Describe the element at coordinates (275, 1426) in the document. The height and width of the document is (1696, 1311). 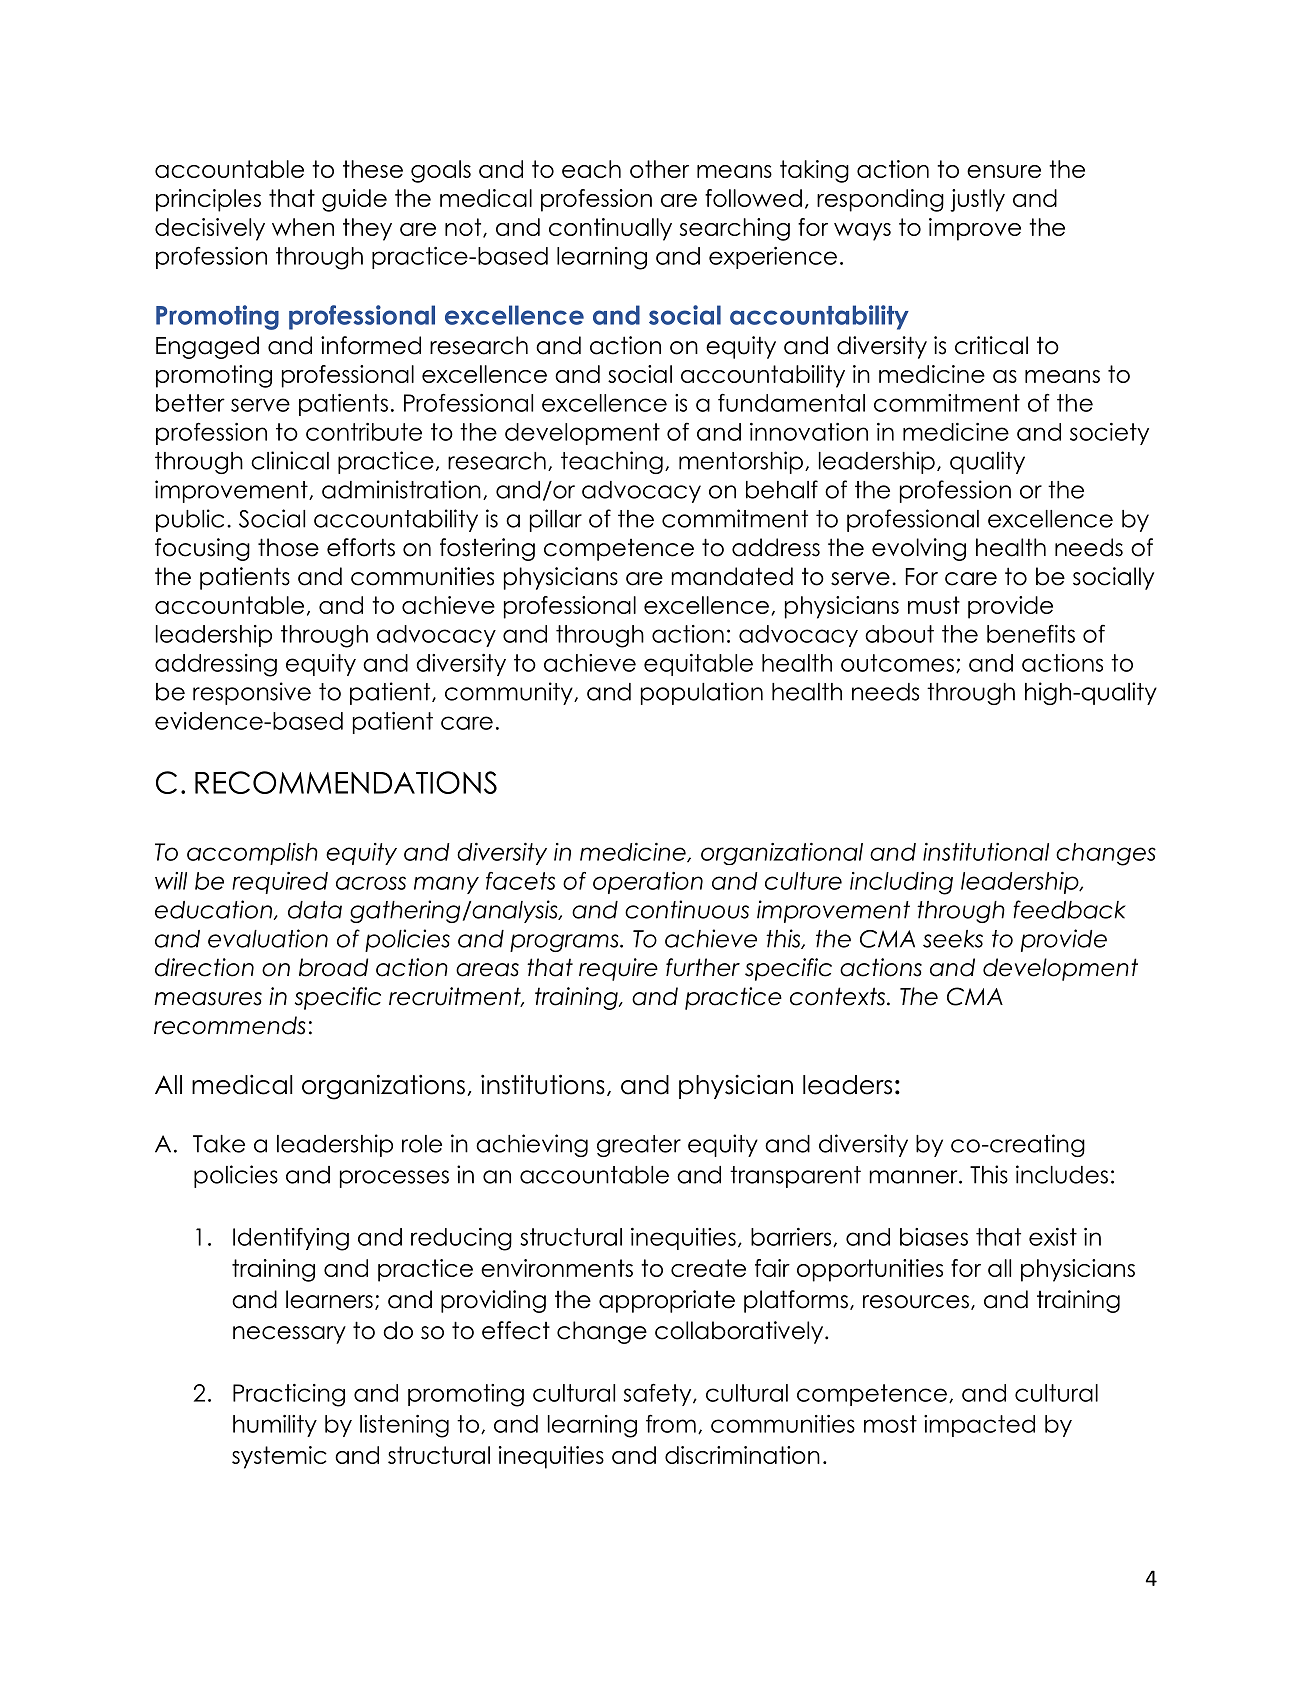
I see `humility` at that location.
